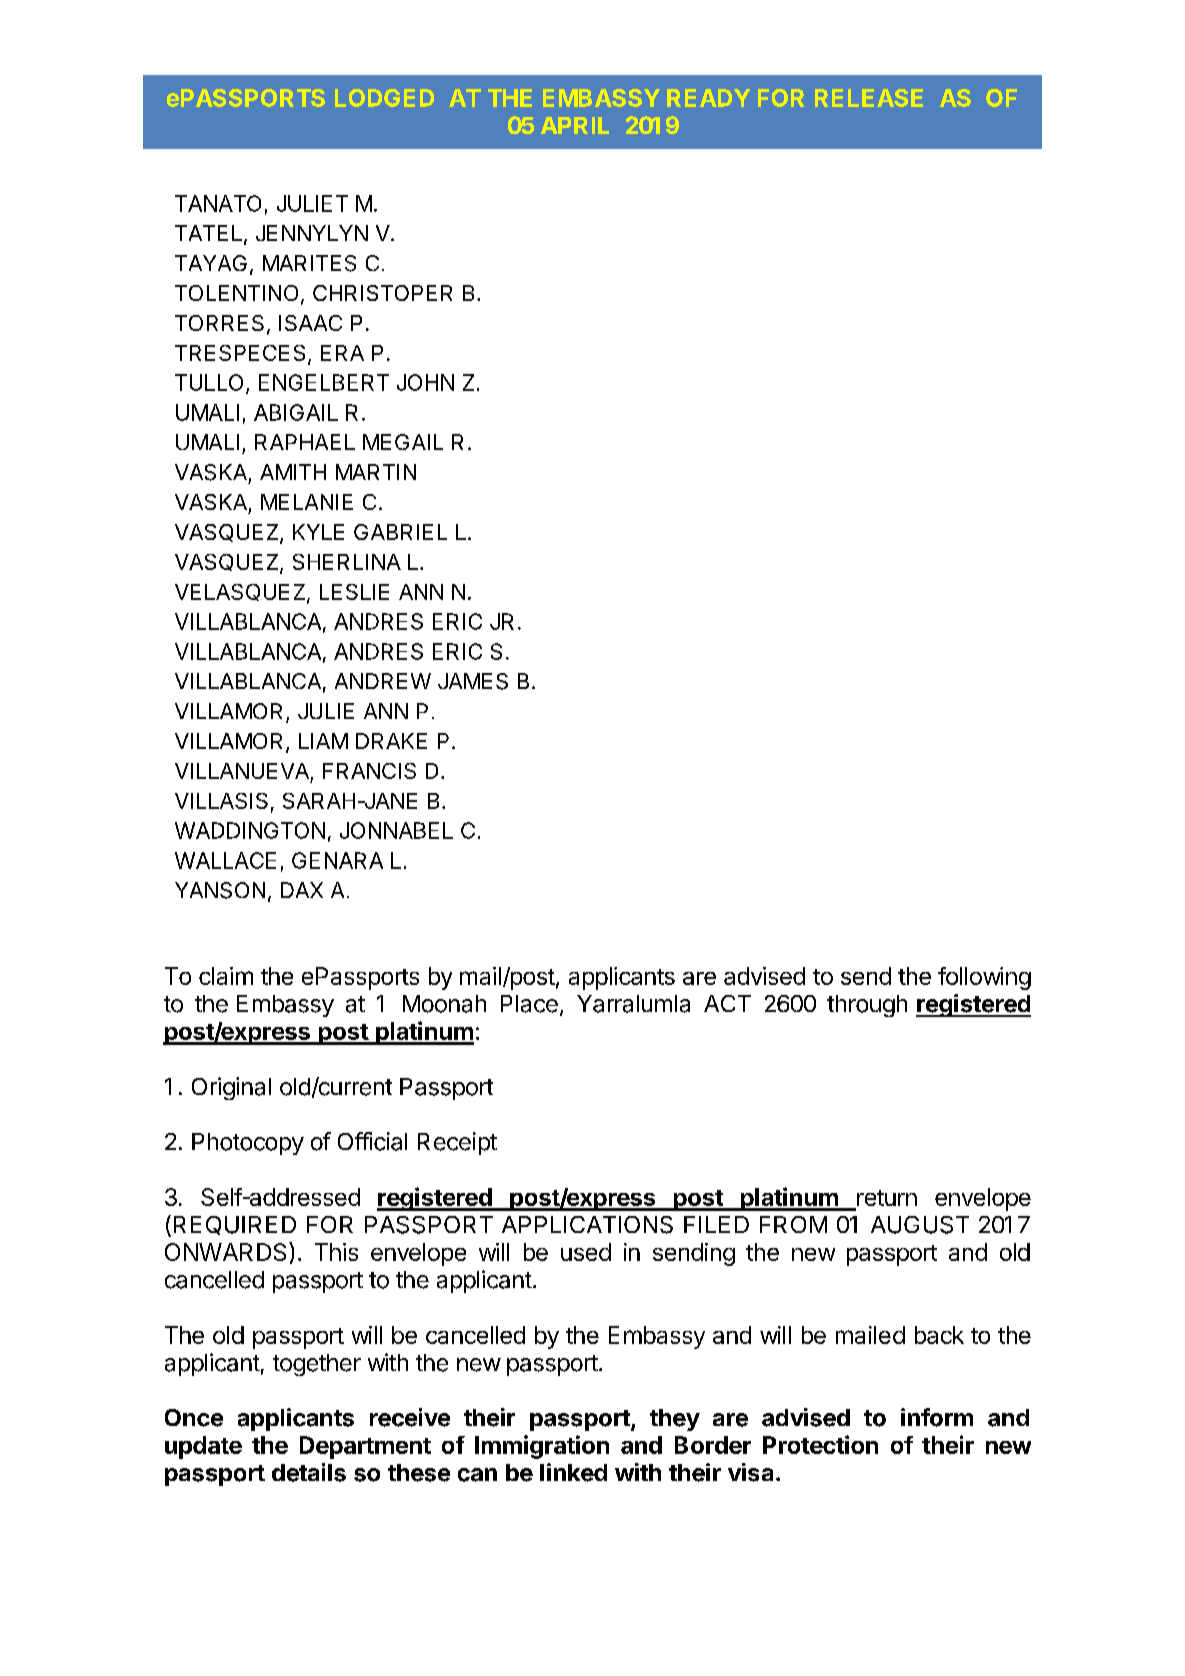 Image resolution: width=1185 pixels, height=1676 pixels. Describe the element at coordinates (529, 1004) in the page. I see `Place` at that location.
